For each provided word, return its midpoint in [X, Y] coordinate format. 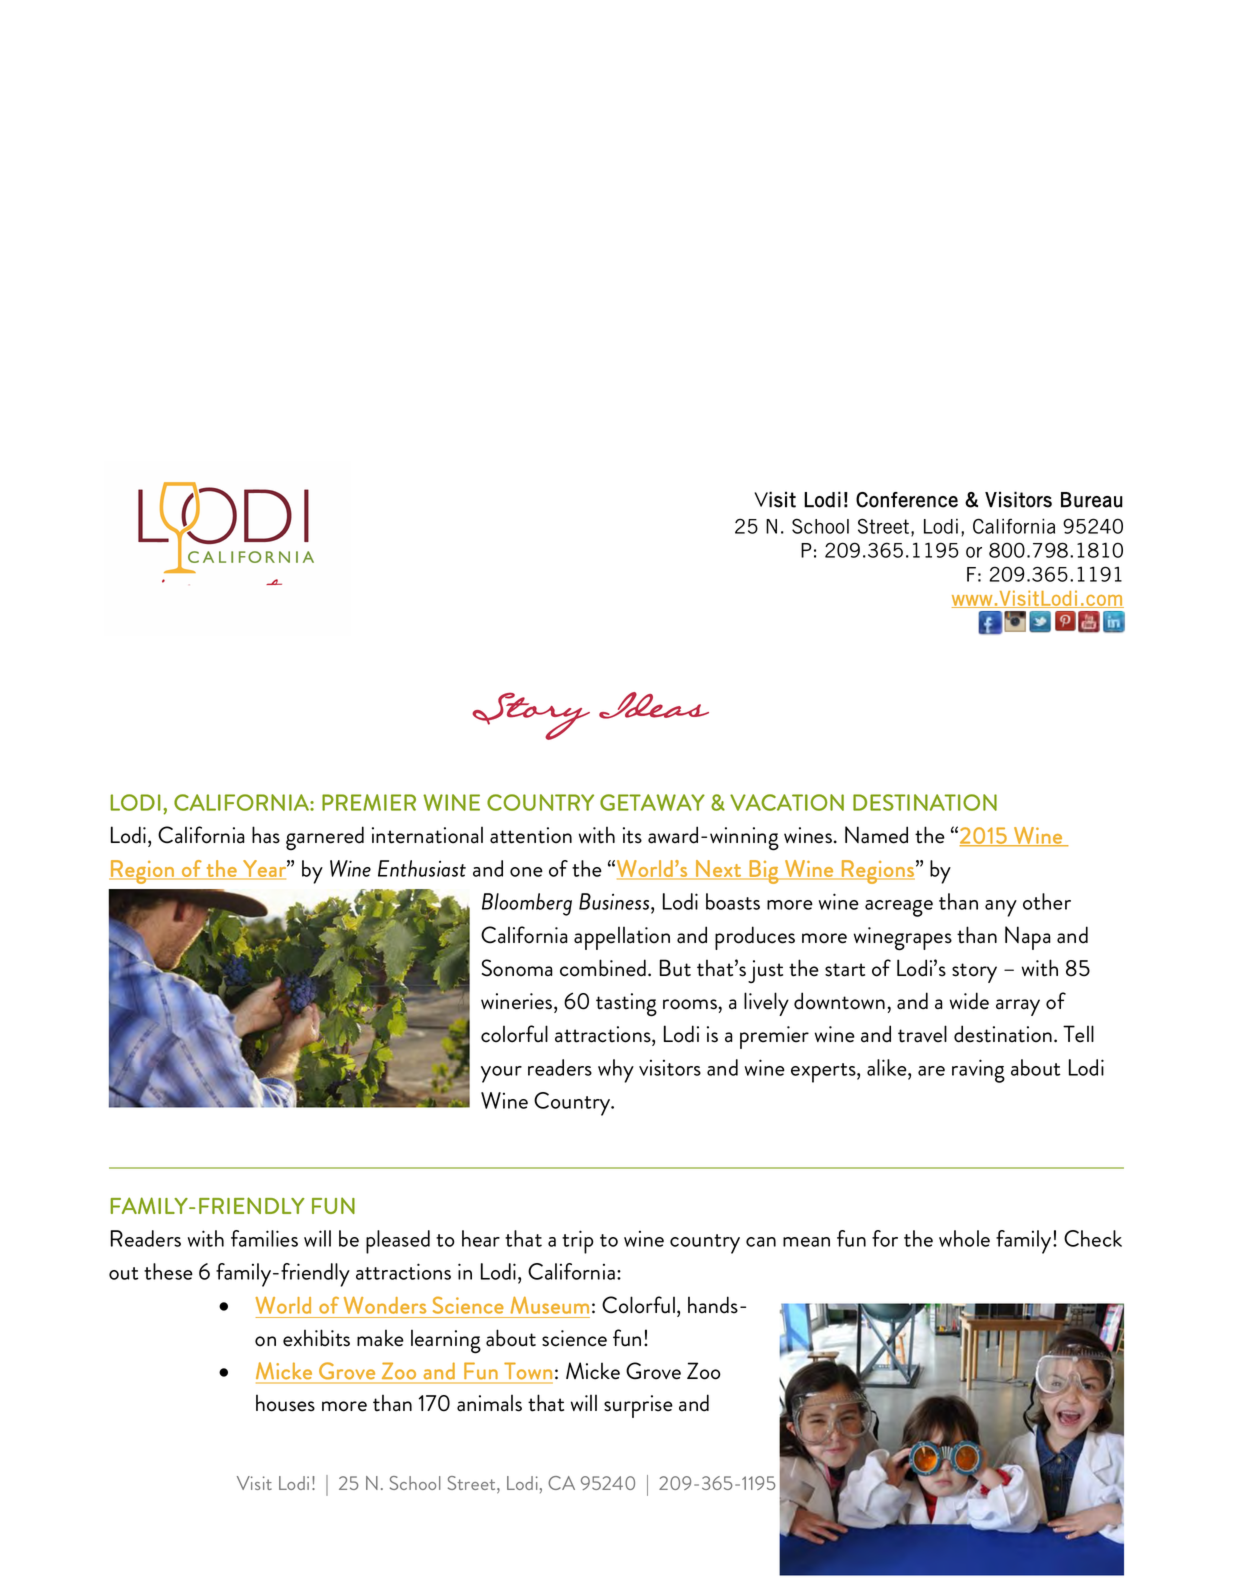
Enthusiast [422, 868]
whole [964, 1238]
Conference [907, 500]
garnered [325, 838]
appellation [622, 938]
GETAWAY [652, 802]
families [264, 1238]
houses [285, 1403]
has [266, 835]
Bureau [1092, 500]
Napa [1028, 938]
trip [578, 1242]
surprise [638, 1406]
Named [876, 835]
